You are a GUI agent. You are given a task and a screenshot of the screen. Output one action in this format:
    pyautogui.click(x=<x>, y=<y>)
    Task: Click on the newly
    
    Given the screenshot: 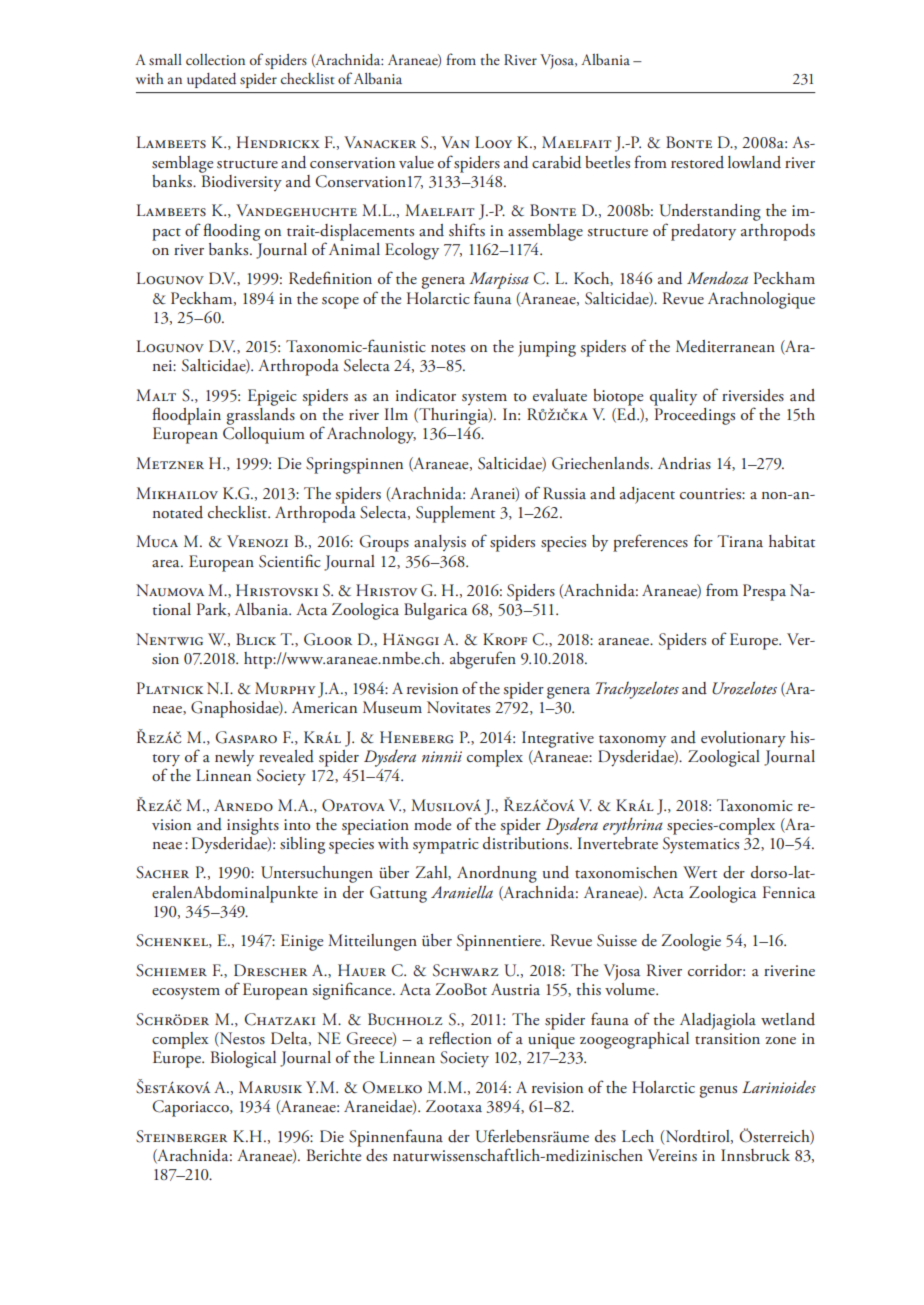 What is the action you would take?
    pyautogui.click(x=234, y=758)
